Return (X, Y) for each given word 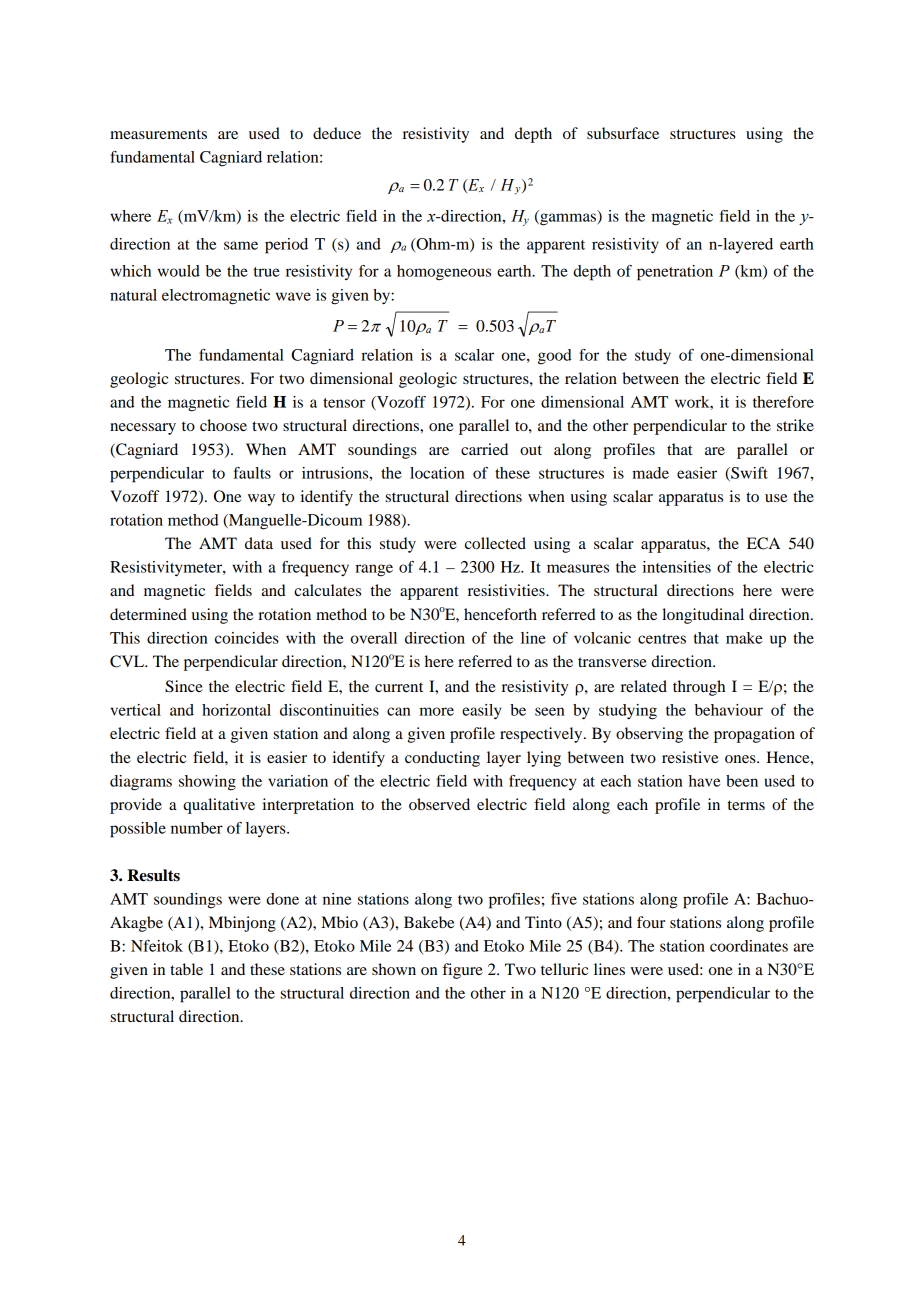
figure (462, 971)
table (186, 969)
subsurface (623, 133)
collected (495, 543)
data (259, 543)
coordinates (749, 946)
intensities (676, 567)
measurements (158, 134)
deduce (337, 133)
